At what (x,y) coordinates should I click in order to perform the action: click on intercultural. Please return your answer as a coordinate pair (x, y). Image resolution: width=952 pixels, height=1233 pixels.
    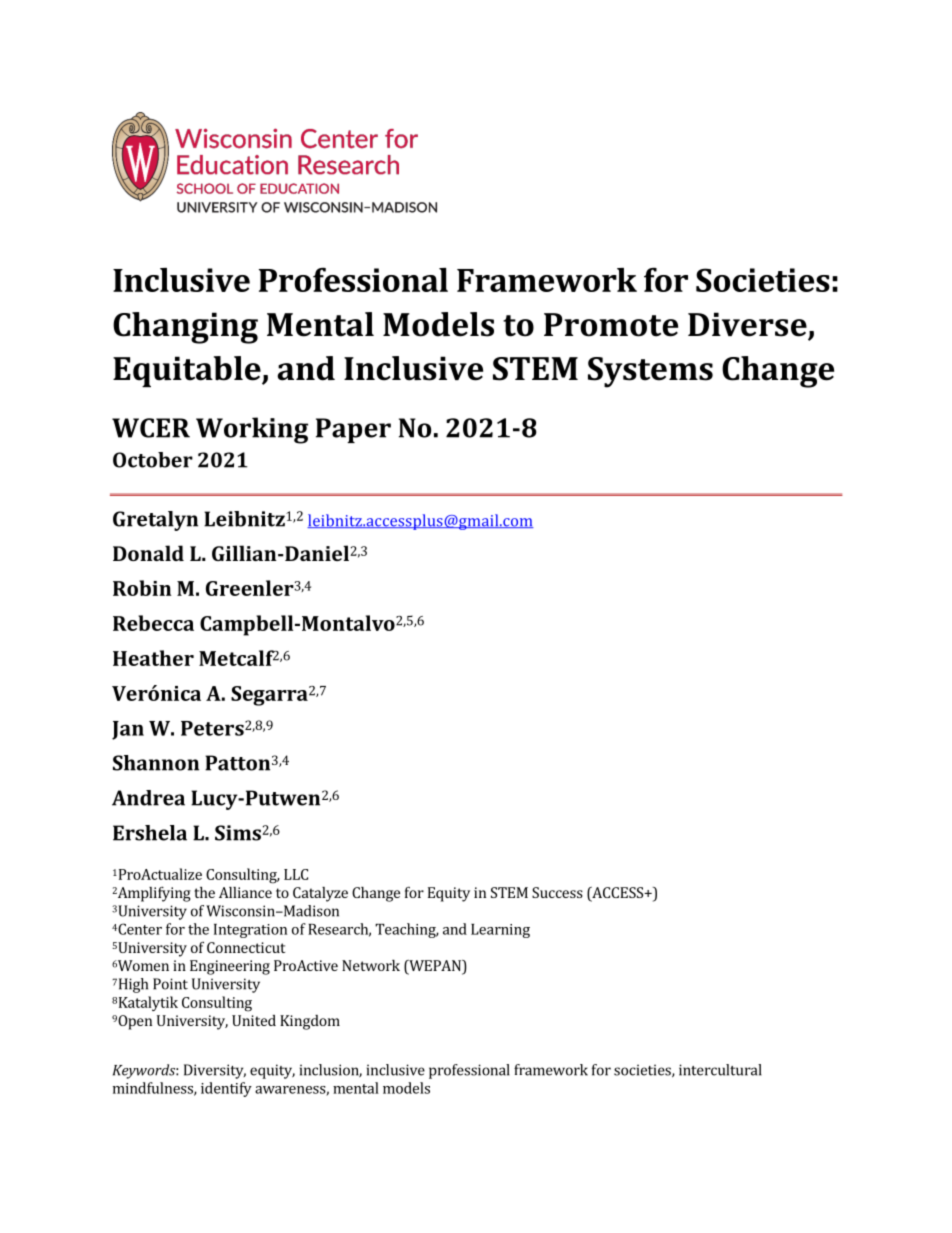
    Looking at the image, I should click on (720, 1070).
